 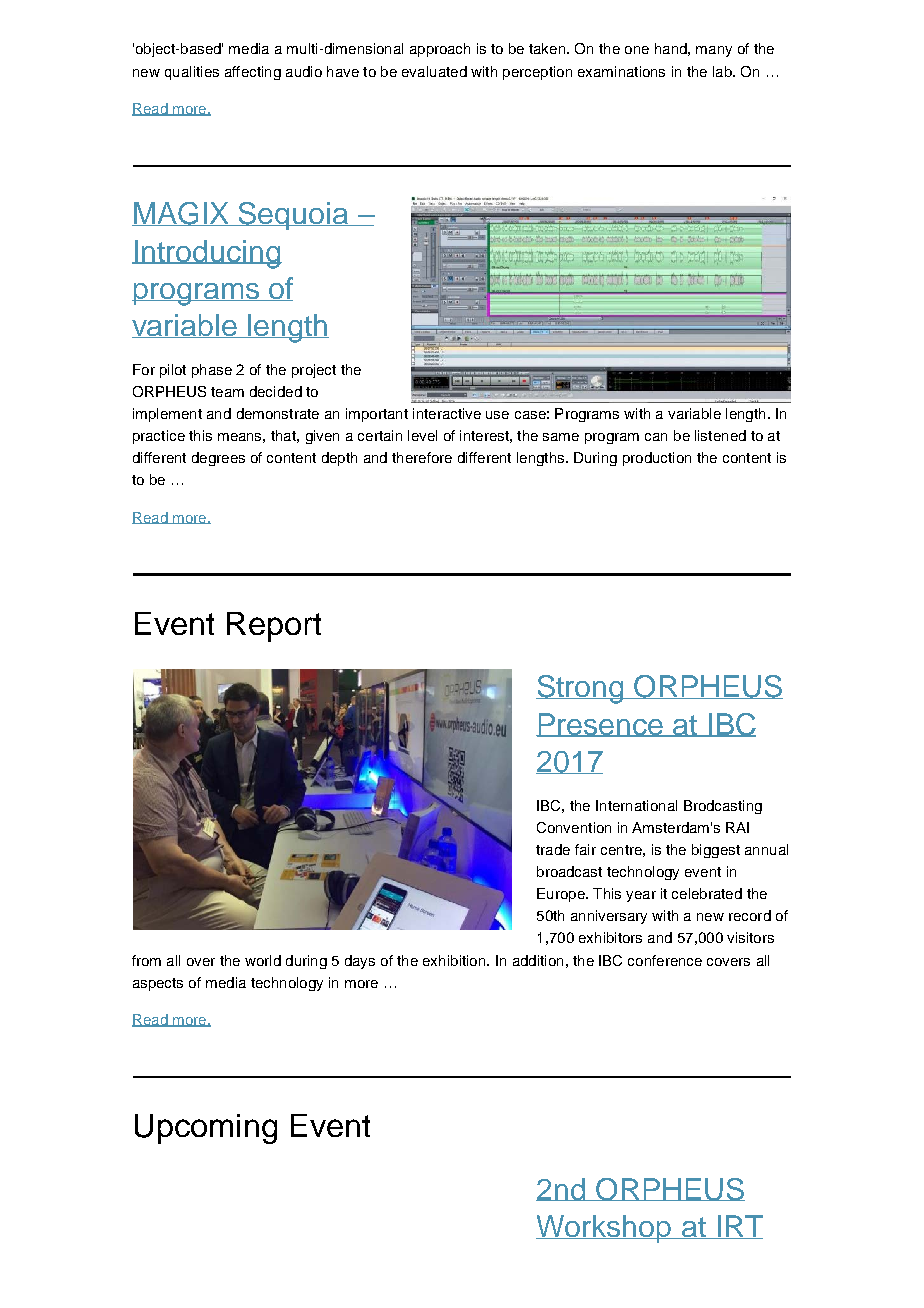 What do you see at coordinates (605, 1229) in the screenshot?
I see `Workshop` at bounding box center [605, 1229].
